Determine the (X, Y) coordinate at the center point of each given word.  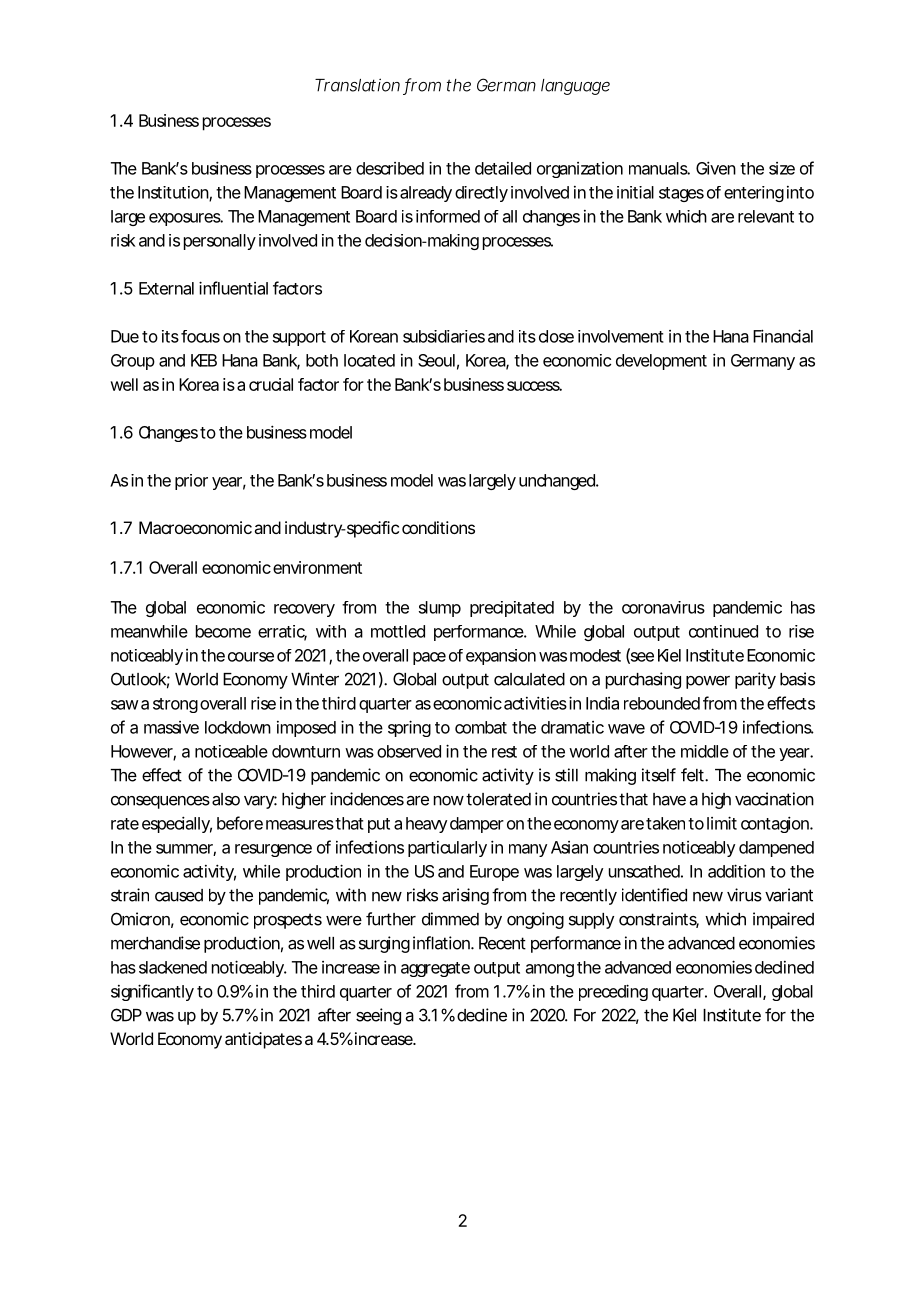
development (661, 362)
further (391, 919)
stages (681, 194)
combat (481, 727)
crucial (271, 384)
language (575, 87)
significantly (152, 992)
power (708, 682)
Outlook (138, 679)
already (426, 194)
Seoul (436, 360)
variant (789, 895)
